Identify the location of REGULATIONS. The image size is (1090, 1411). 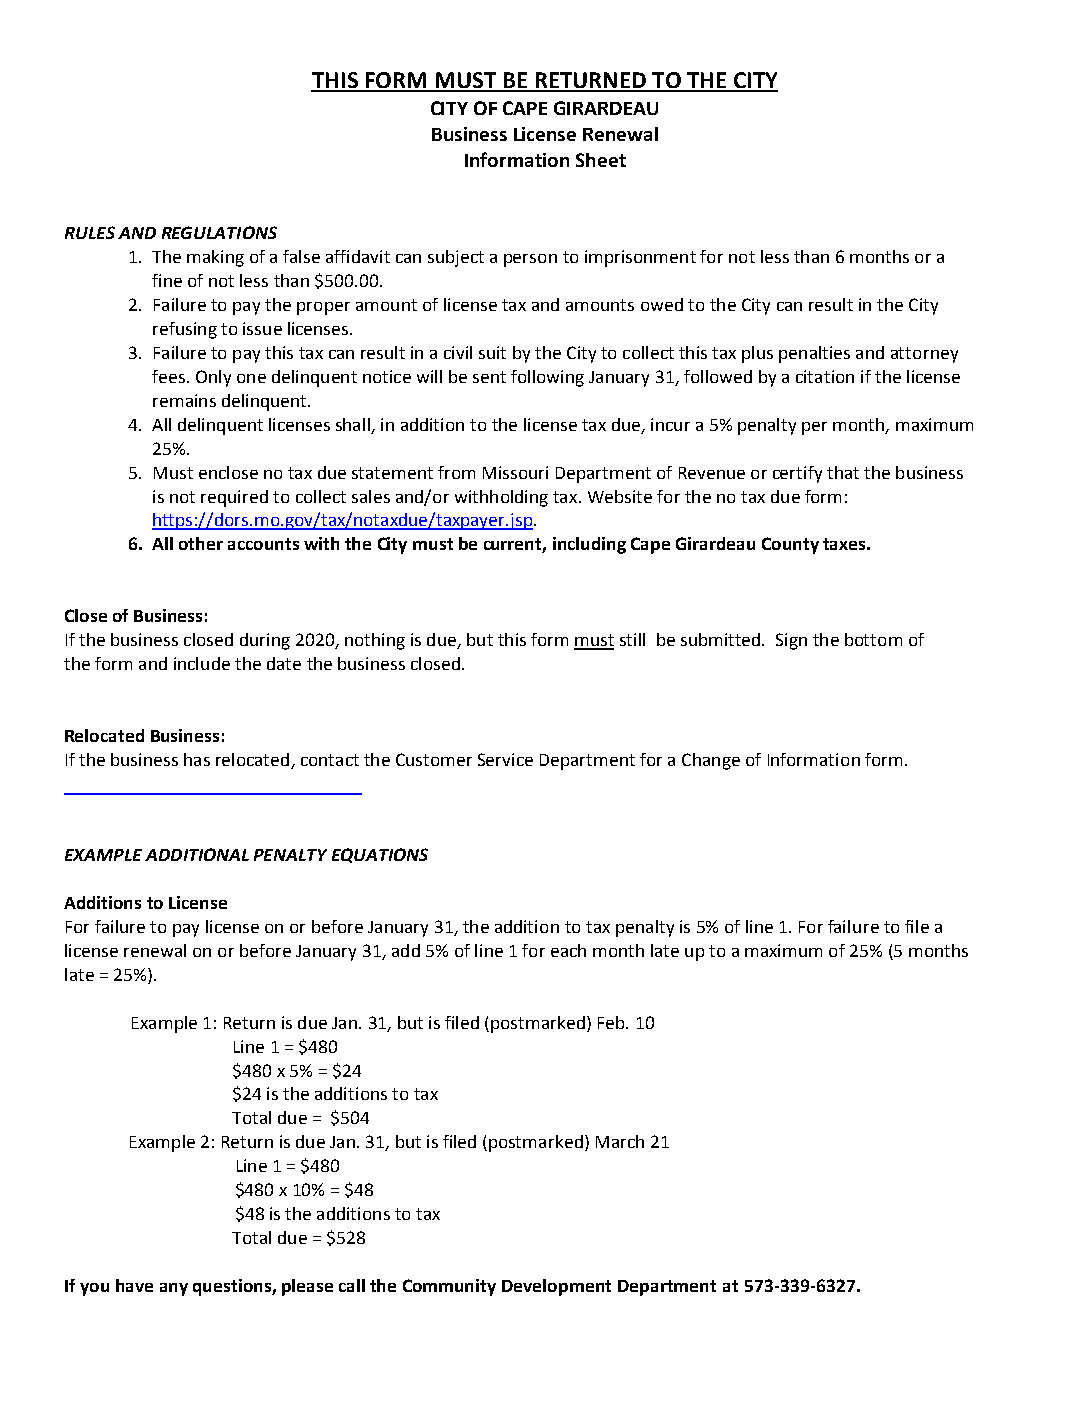
(219, 232).
